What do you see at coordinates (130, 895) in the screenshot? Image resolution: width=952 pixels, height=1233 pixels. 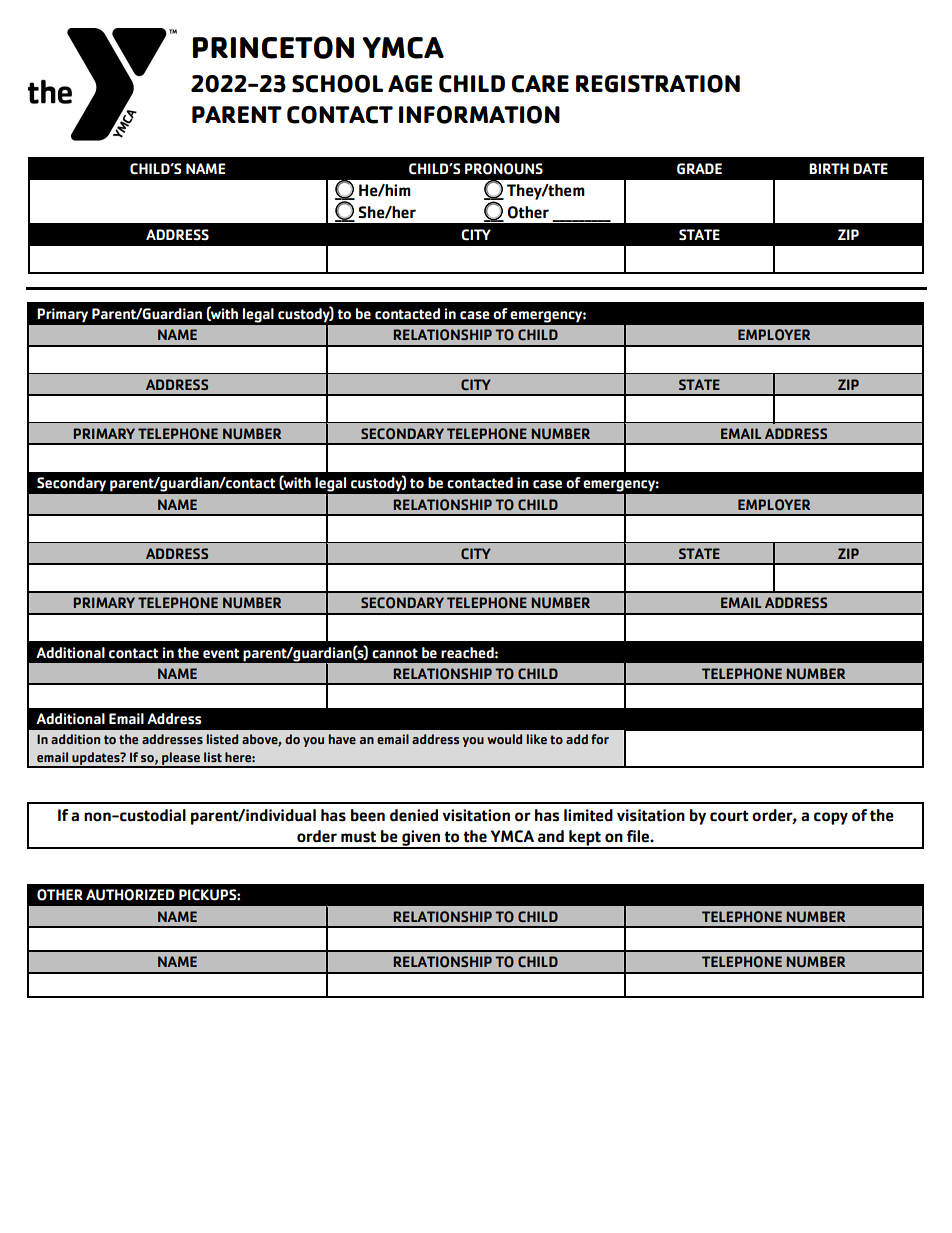 I see `AUTHORIZED` at bounding box center [130, 895].
